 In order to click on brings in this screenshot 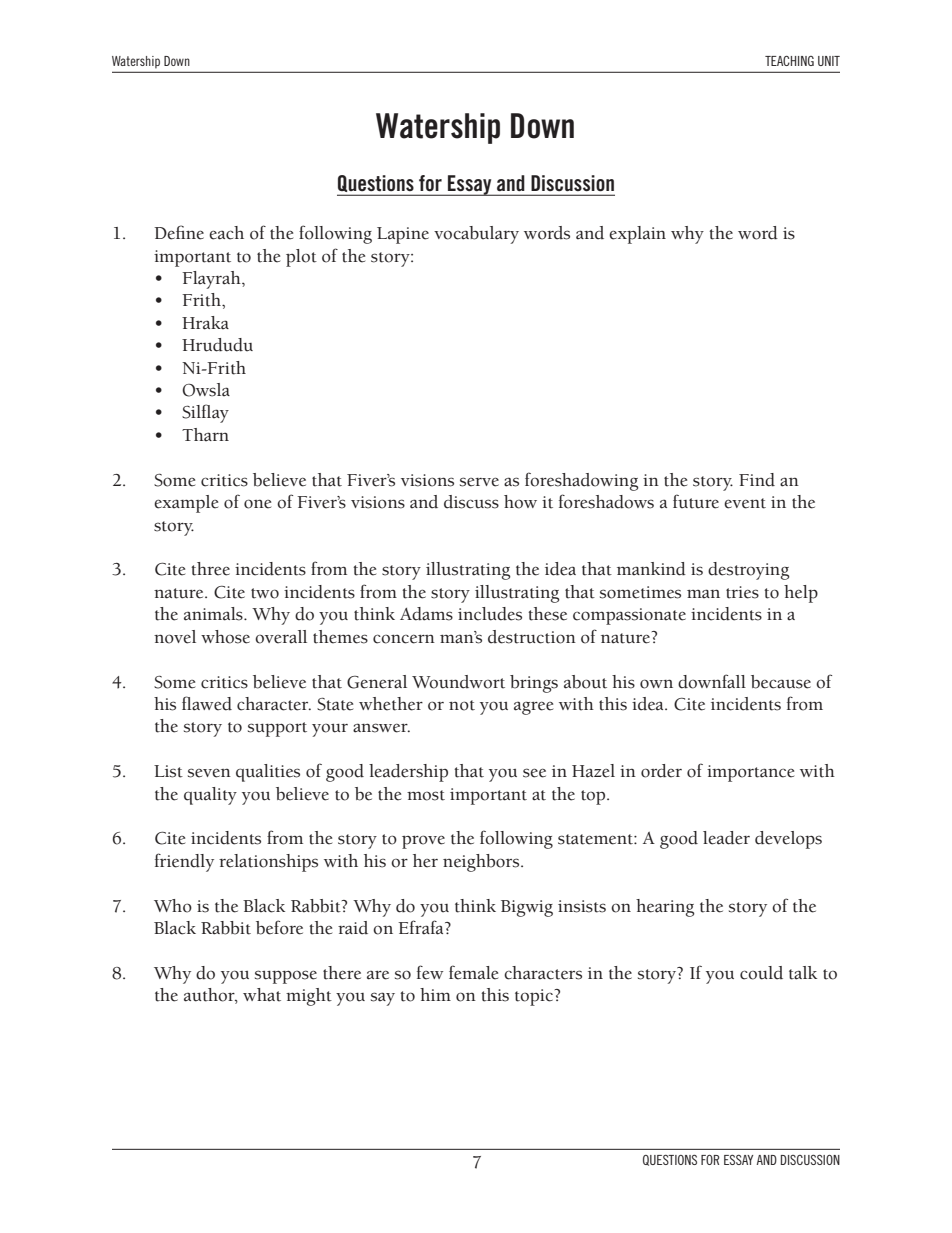, I will do `click(534, 684)`.
